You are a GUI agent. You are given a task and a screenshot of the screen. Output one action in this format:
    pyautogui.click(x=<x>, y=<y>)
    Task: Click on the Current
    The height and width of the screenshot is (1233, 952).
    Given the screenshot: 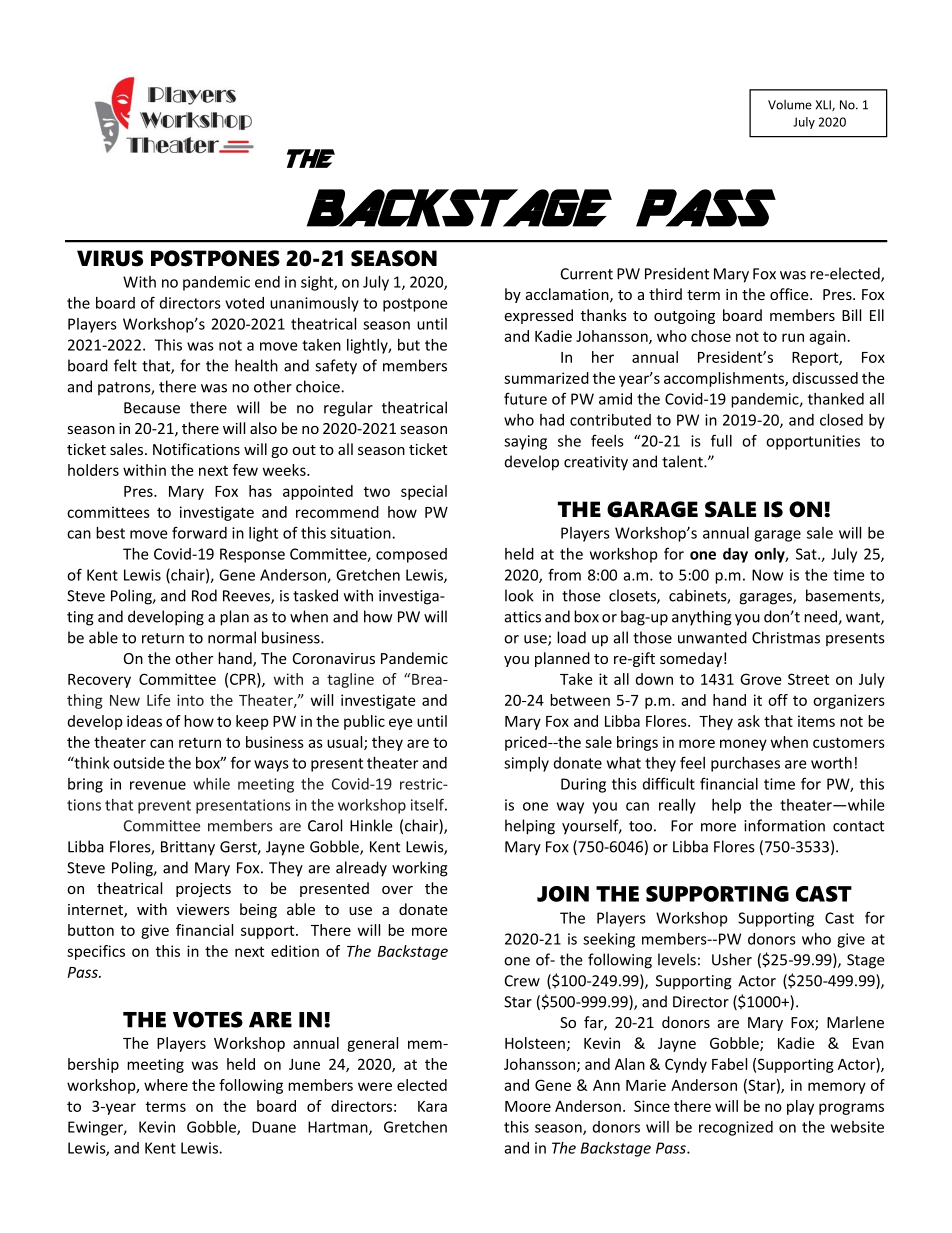 What is the action you would take?
    pyautogui.click(x=587, y=274)
